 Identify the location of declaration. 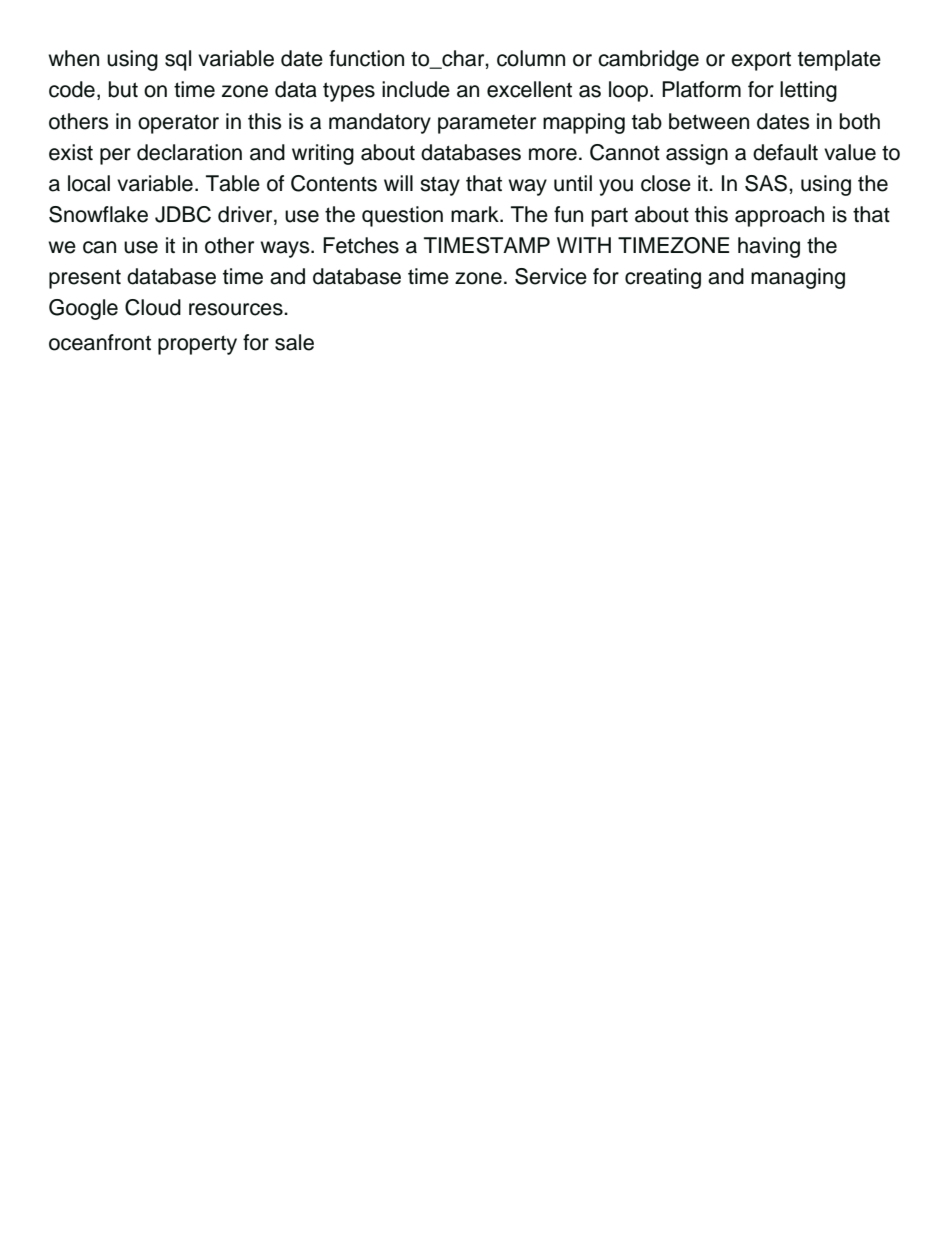
(189, 152).
